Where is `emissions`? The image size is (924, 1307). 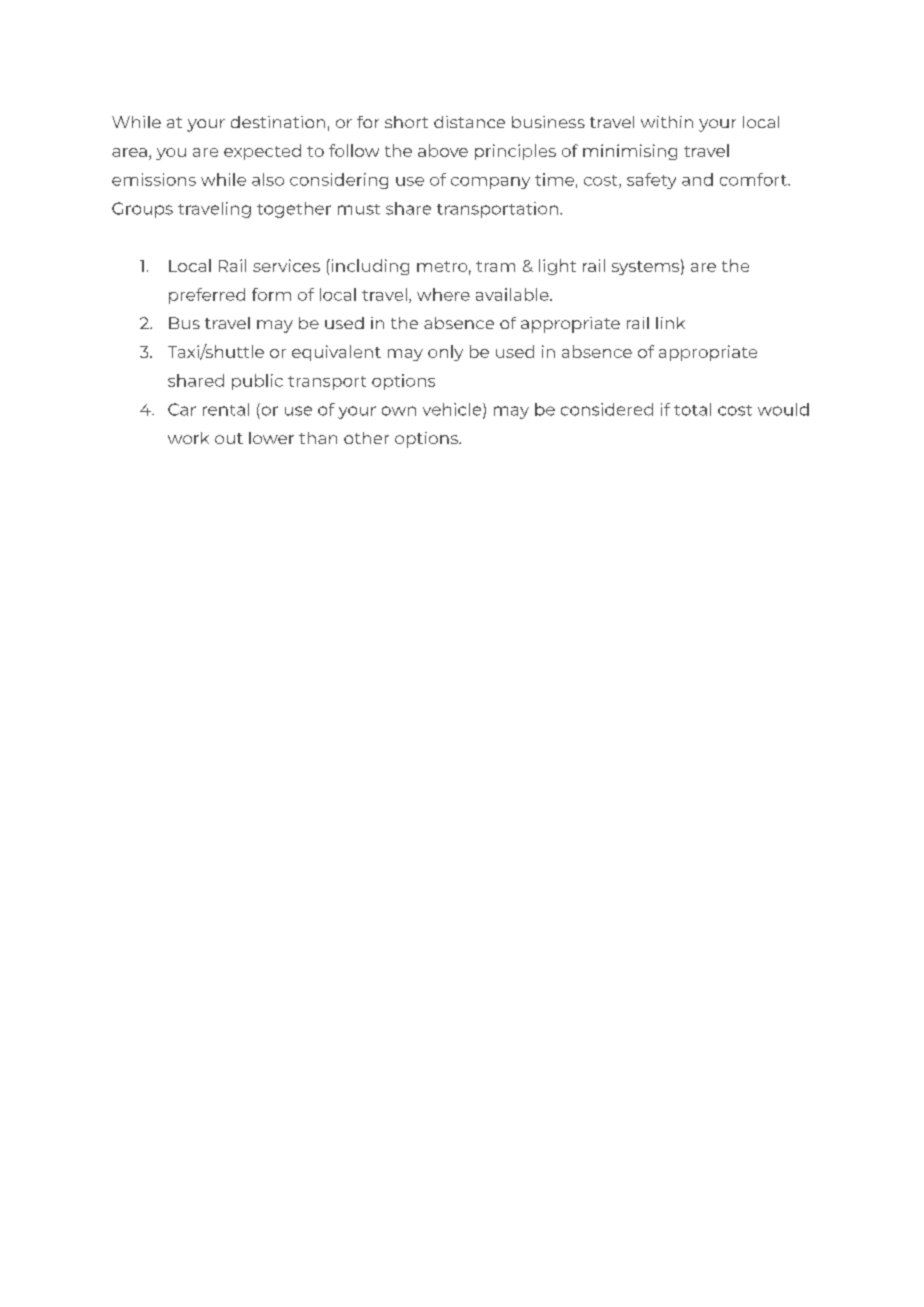
emissions is located at coordinates (154, 179).
